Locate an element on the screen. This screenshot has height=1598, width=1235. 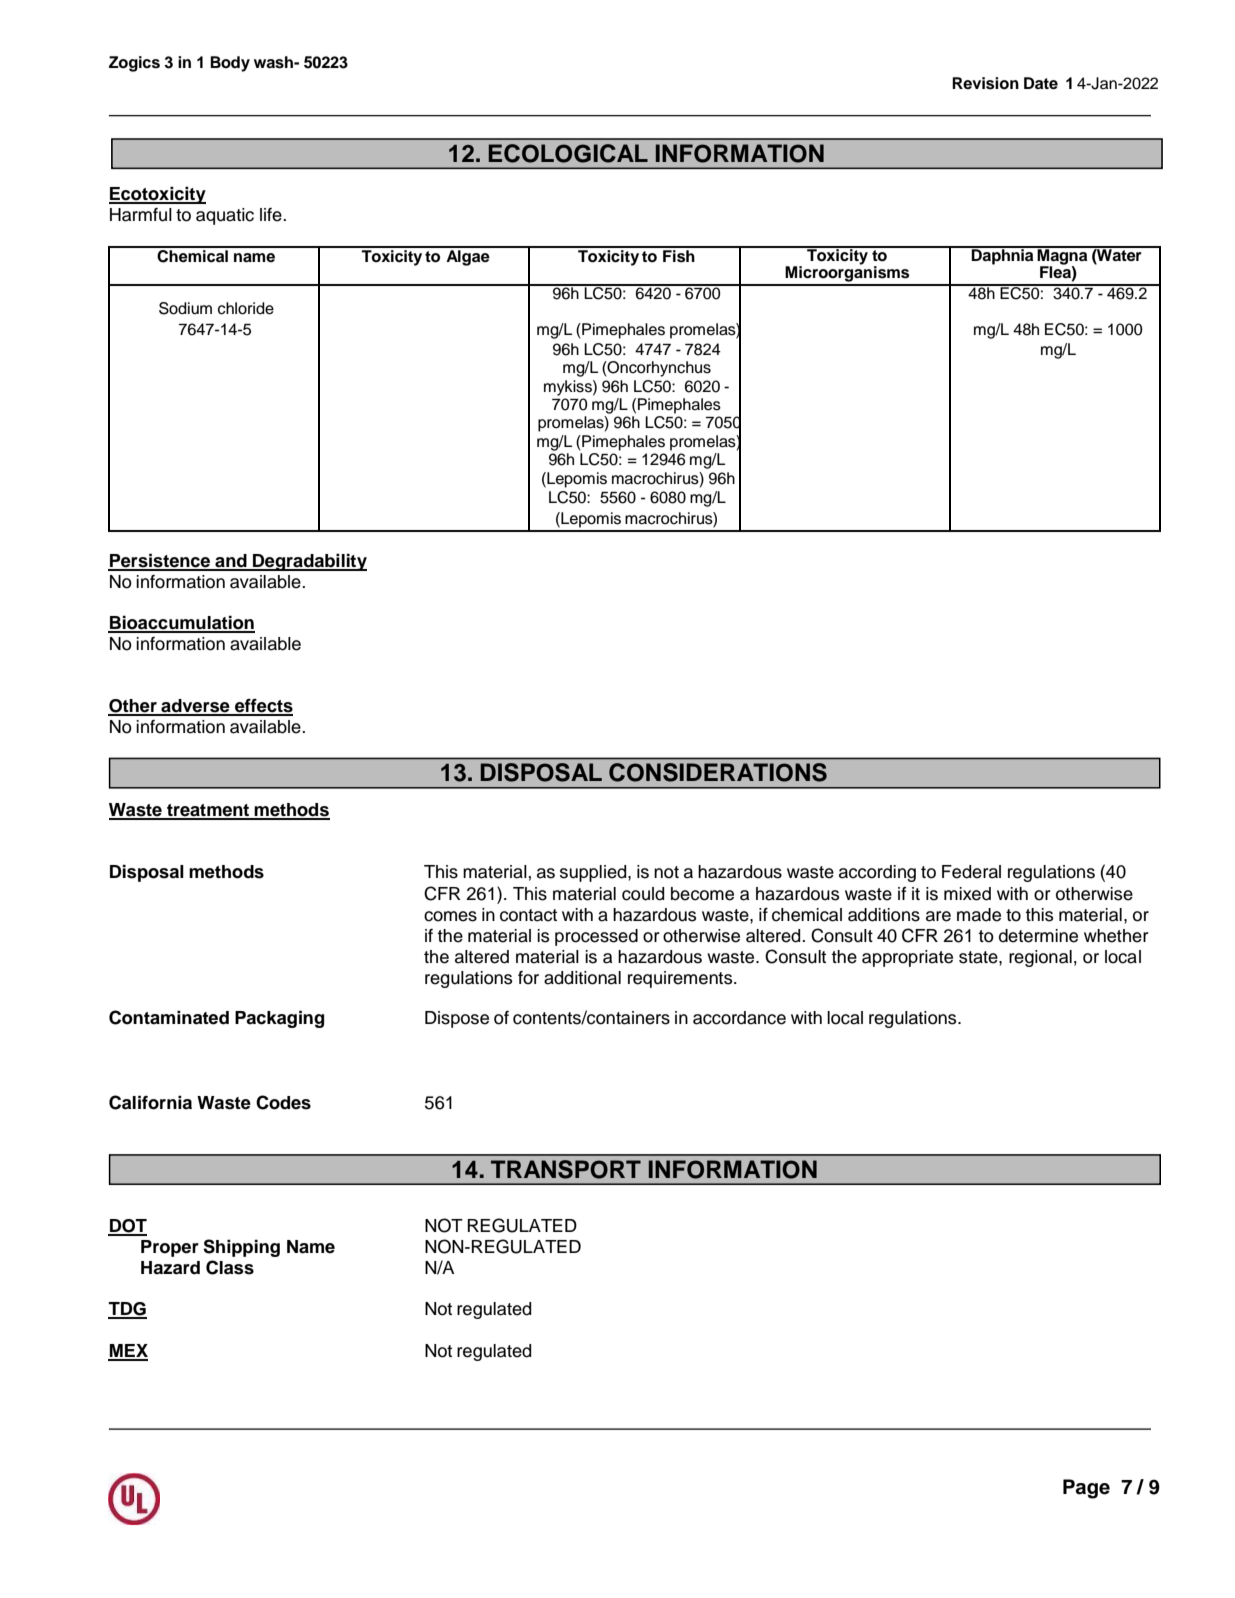
additional is located at coordinates (582, 978).
